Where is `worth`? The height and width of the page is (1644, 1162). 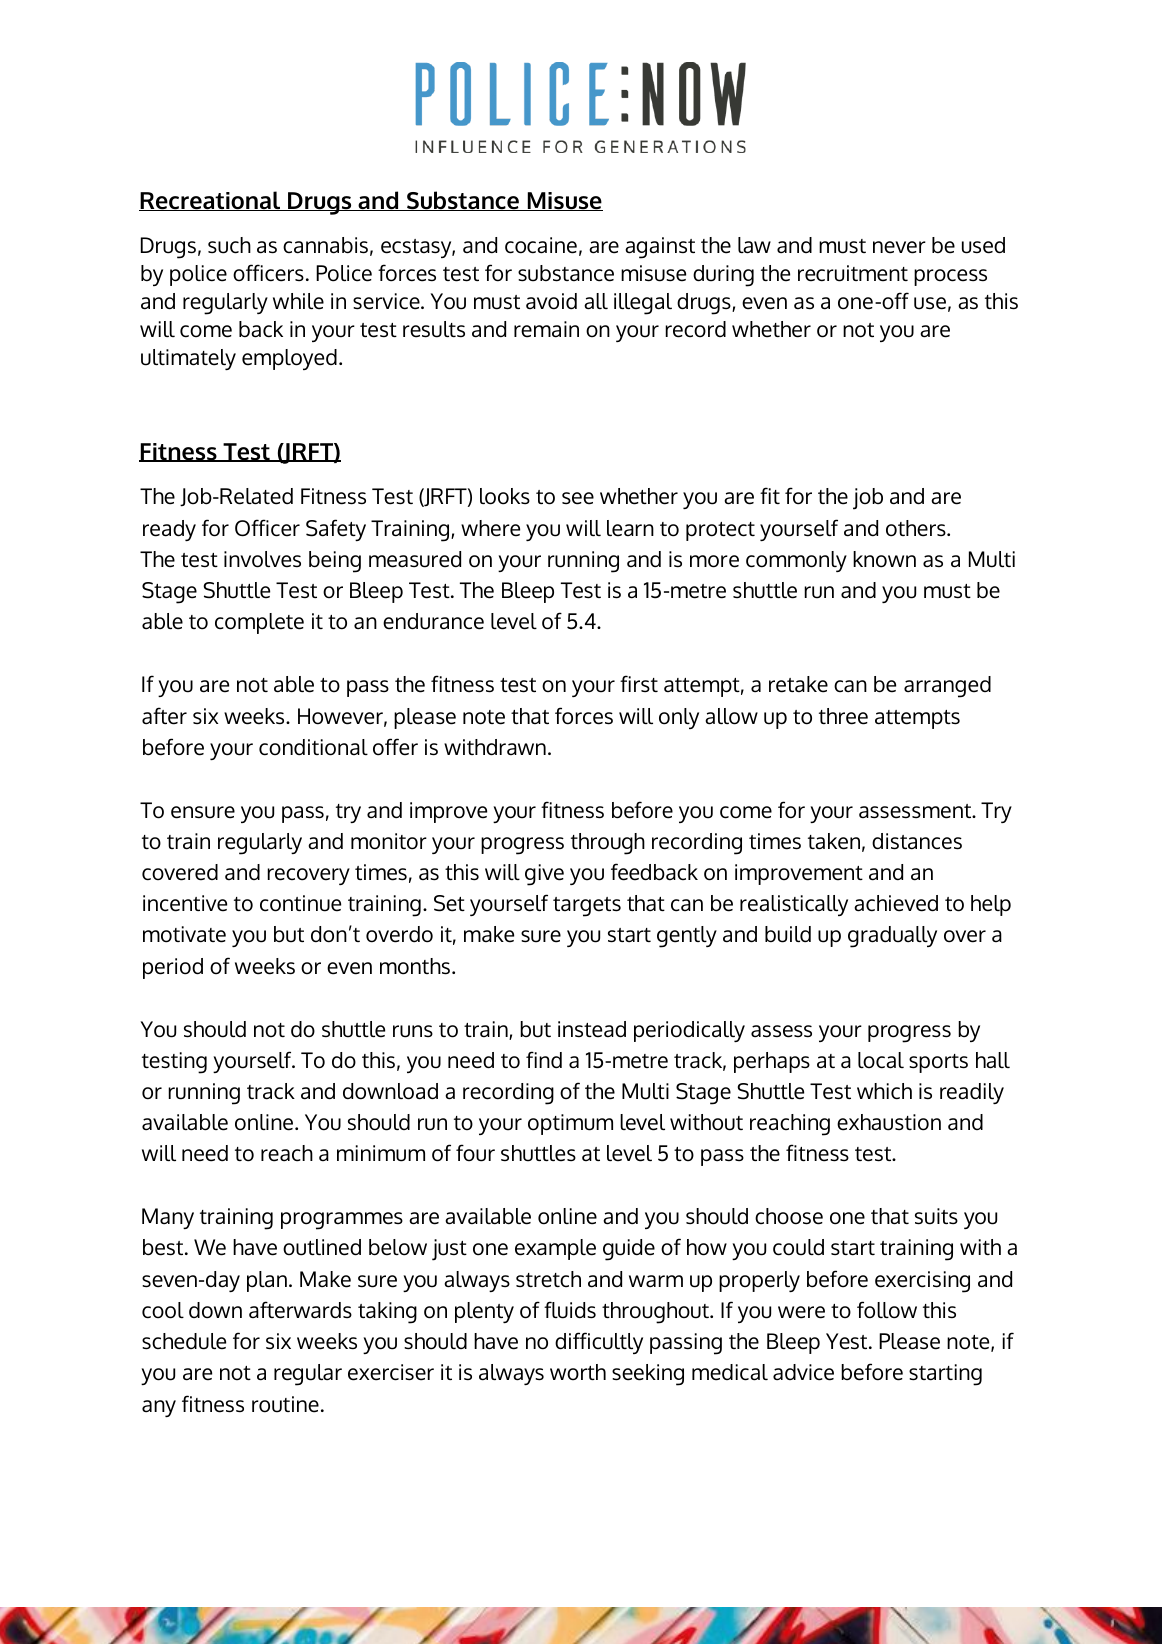
worth is located at coordinates (578, 1372).
